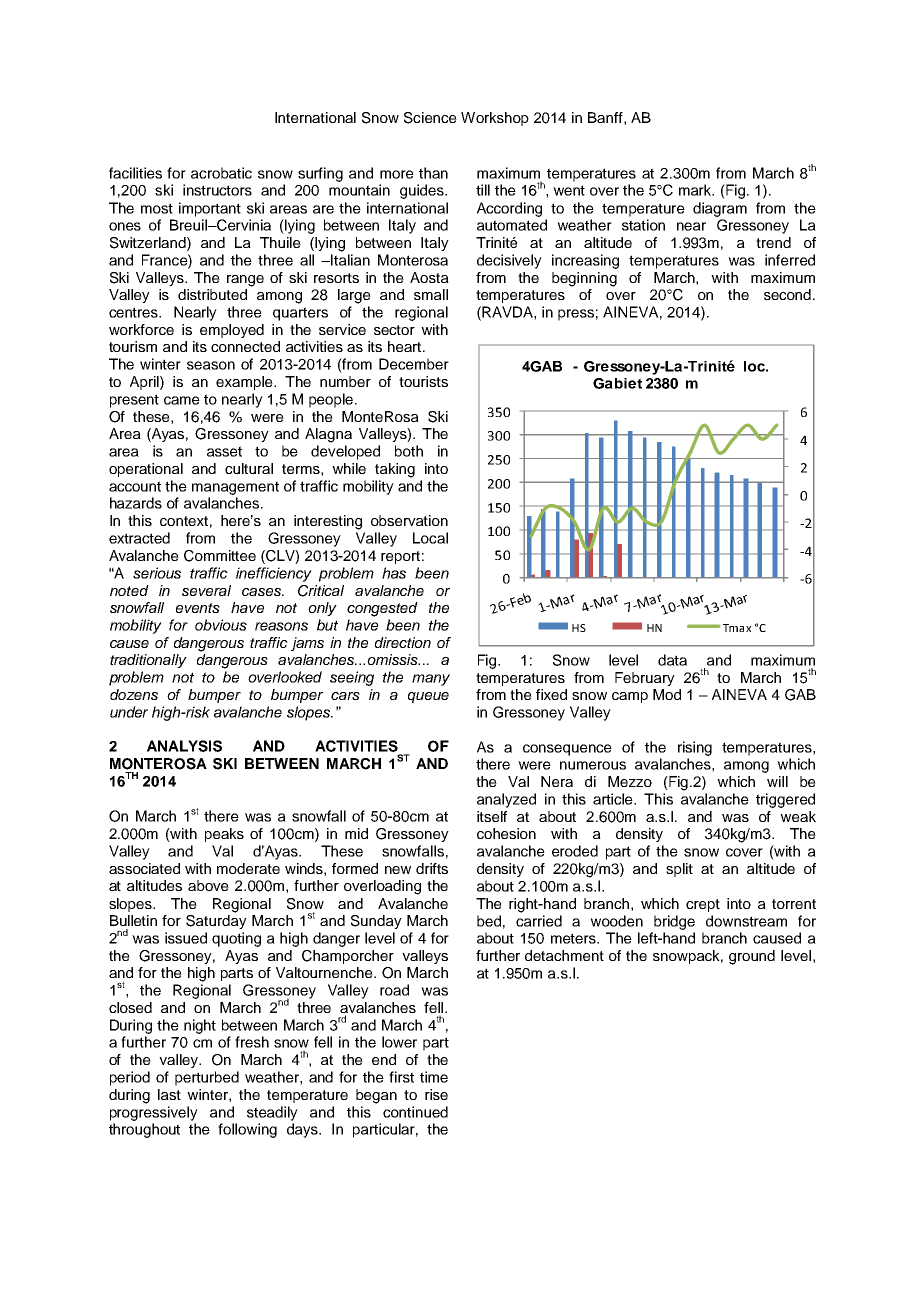  Describe the element at coordinates (672, 660) in the screenshot. I see `data` at that location.
